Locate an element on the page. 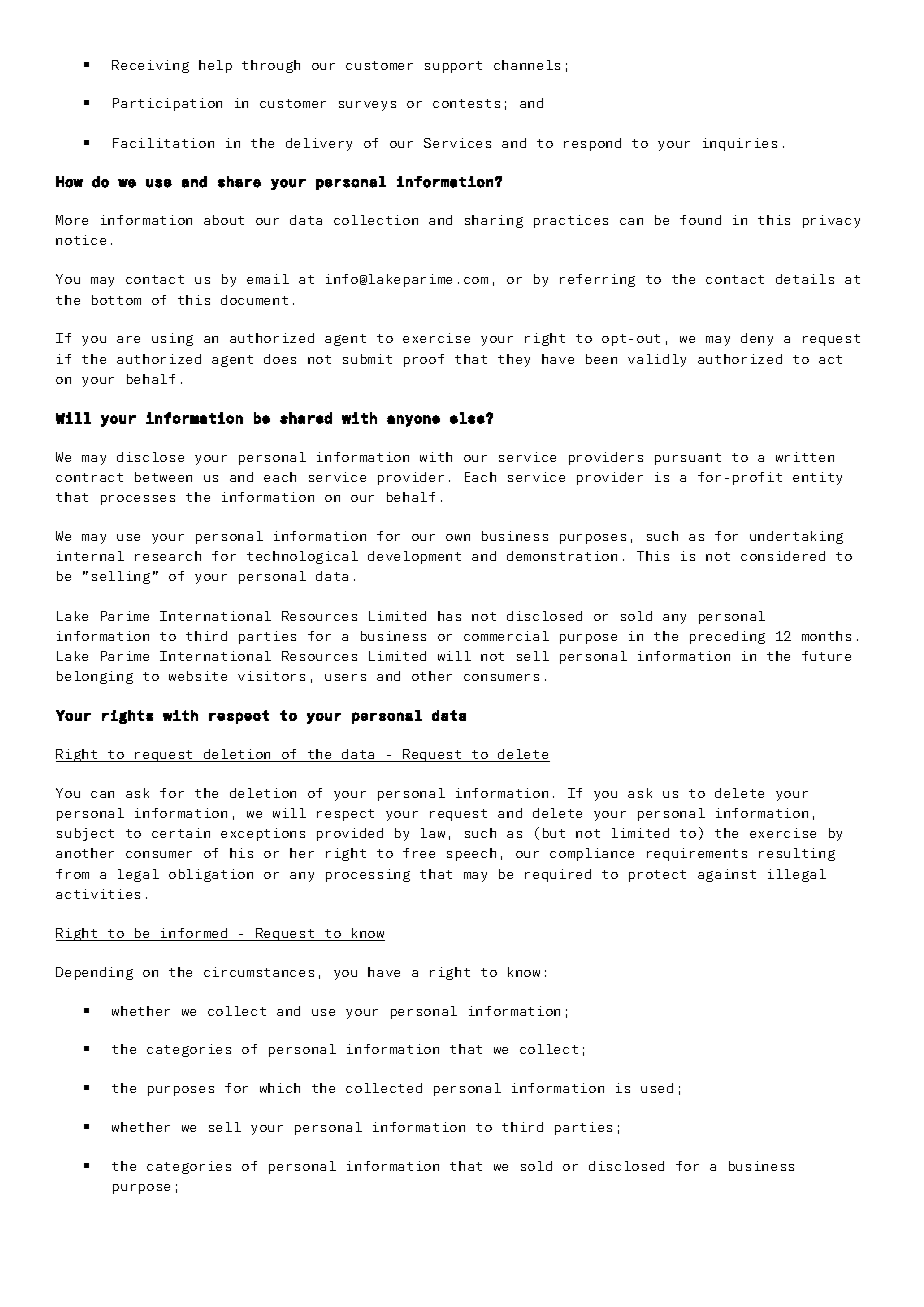  against is located at coordinates (727, 875).
